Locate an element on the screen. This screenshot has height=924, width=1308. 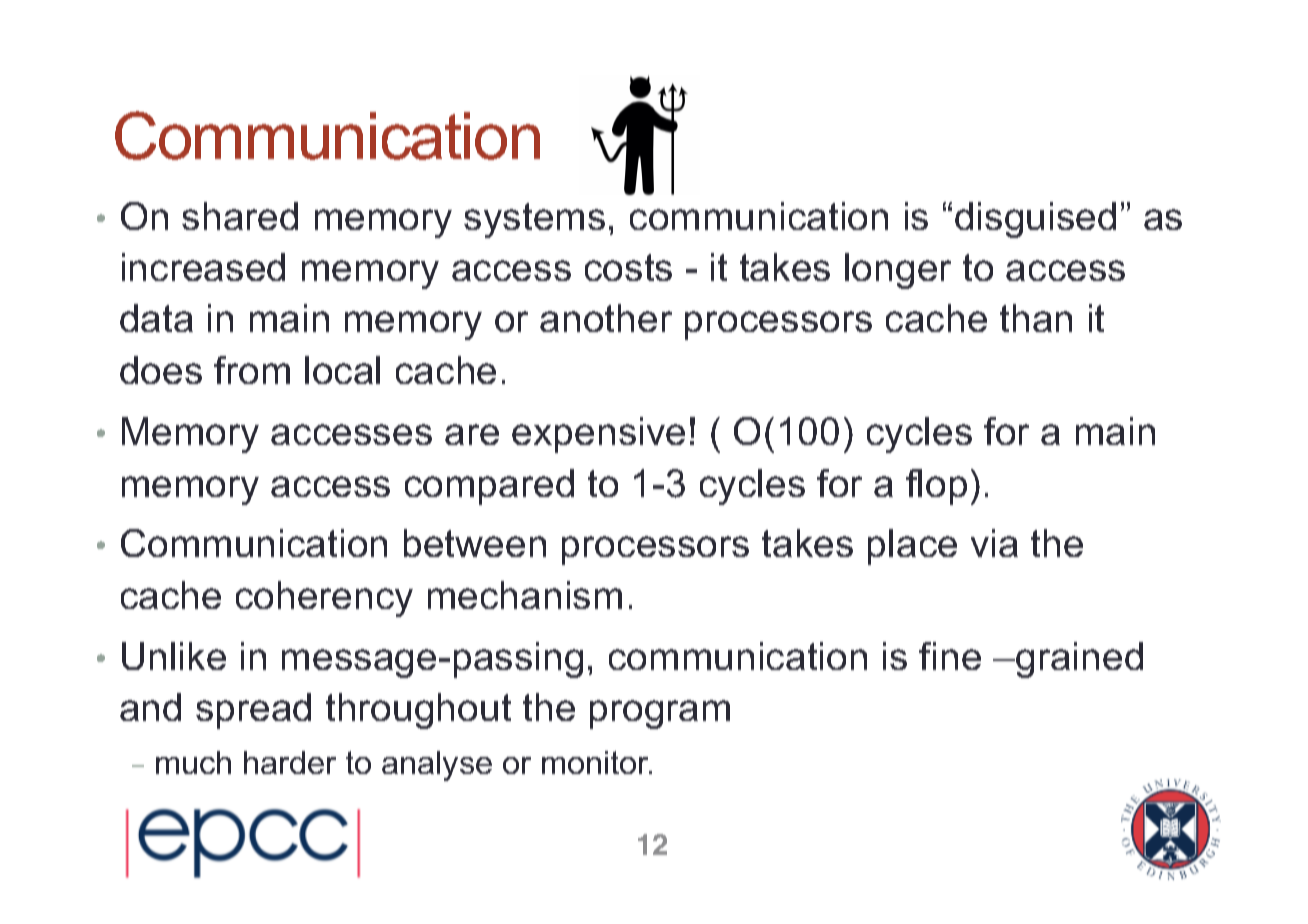
disguised is located at coordinates (1035, 220).
